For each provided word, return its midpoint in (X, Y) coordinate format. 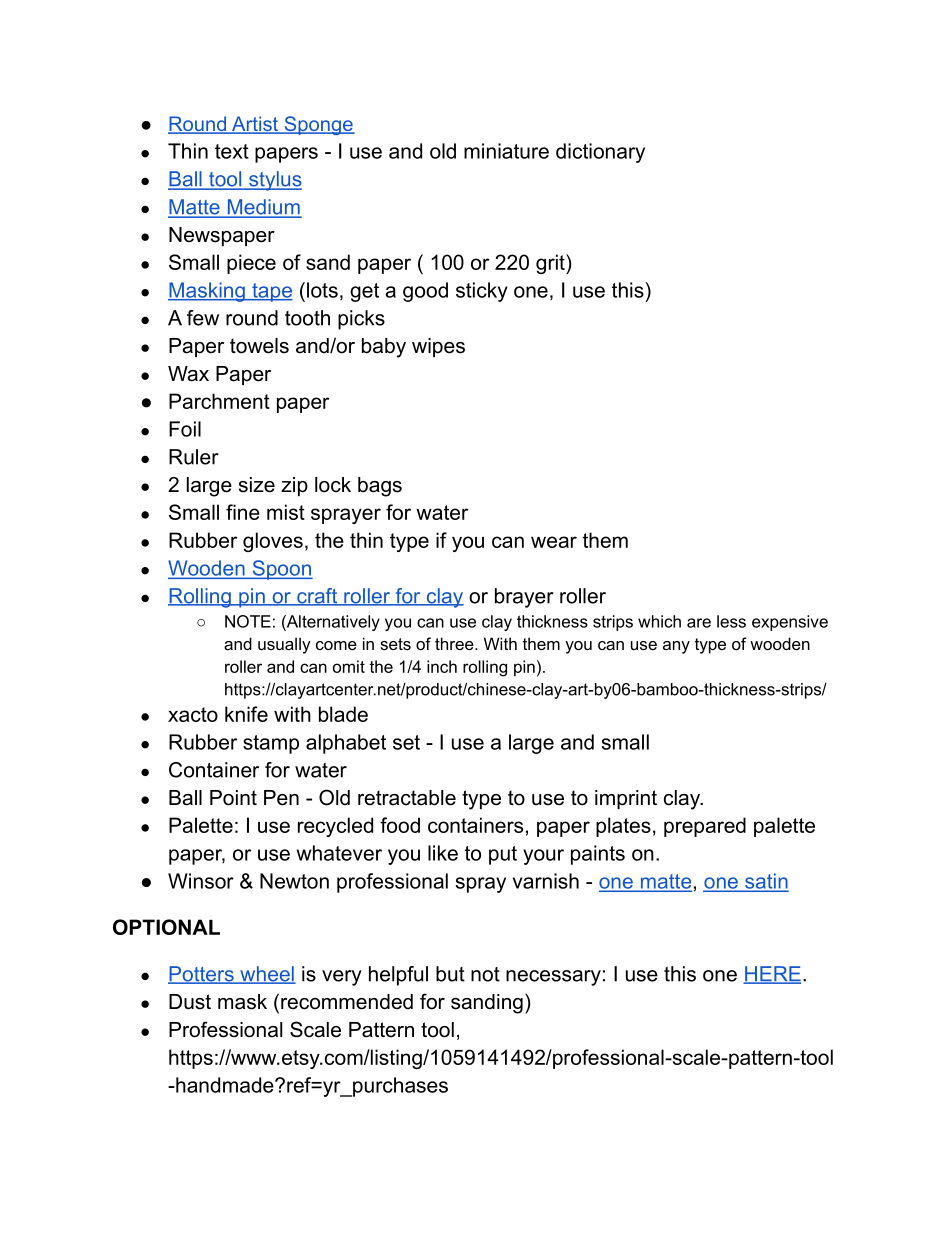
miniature (506, 151)
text (232, 151)
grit (551, 264)
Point (233, 798)
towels (259, 346)
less (731, 621)
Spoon (281, 570)
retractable (407, 798)
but (450, 974)
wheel (267, 975)
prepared (705, 827)
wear (554, 542)
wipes (438, 347)
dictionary (600, 153)
